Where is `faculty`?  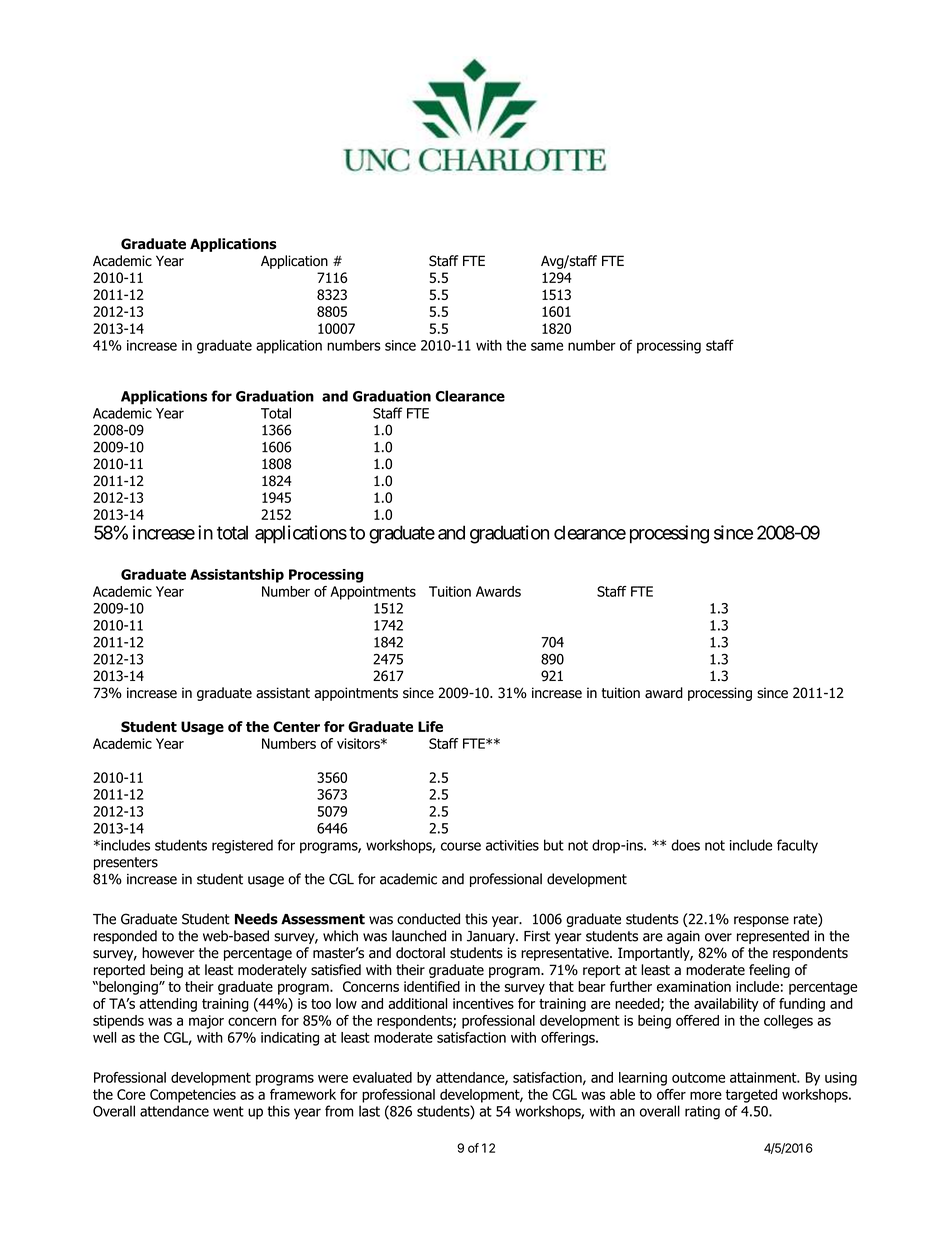
faculty is located at coordinates (797, 846).
